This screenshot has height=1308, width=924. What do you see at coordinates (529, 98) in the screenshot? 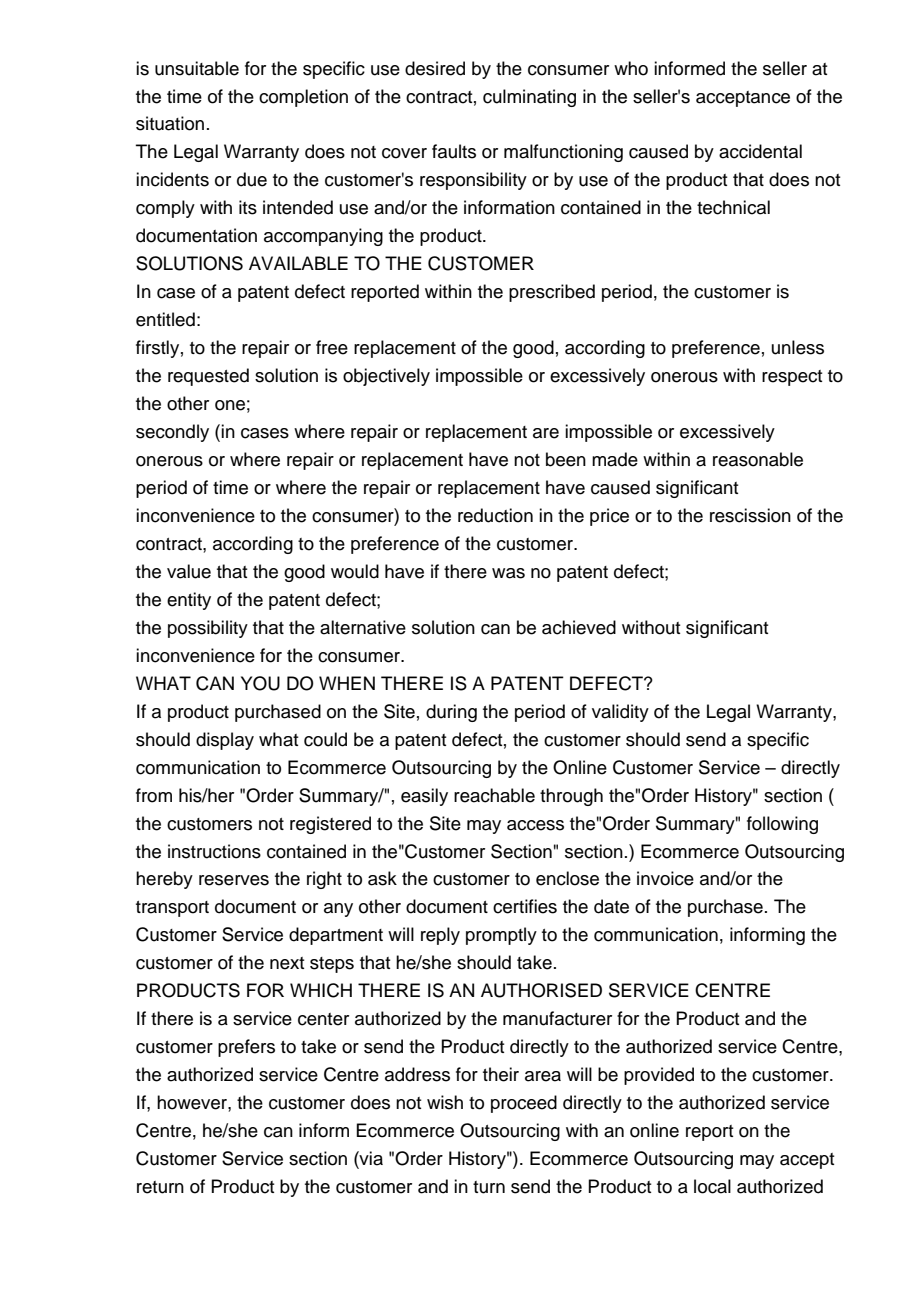
I see `culminating` at bounding box center [529, 98].
